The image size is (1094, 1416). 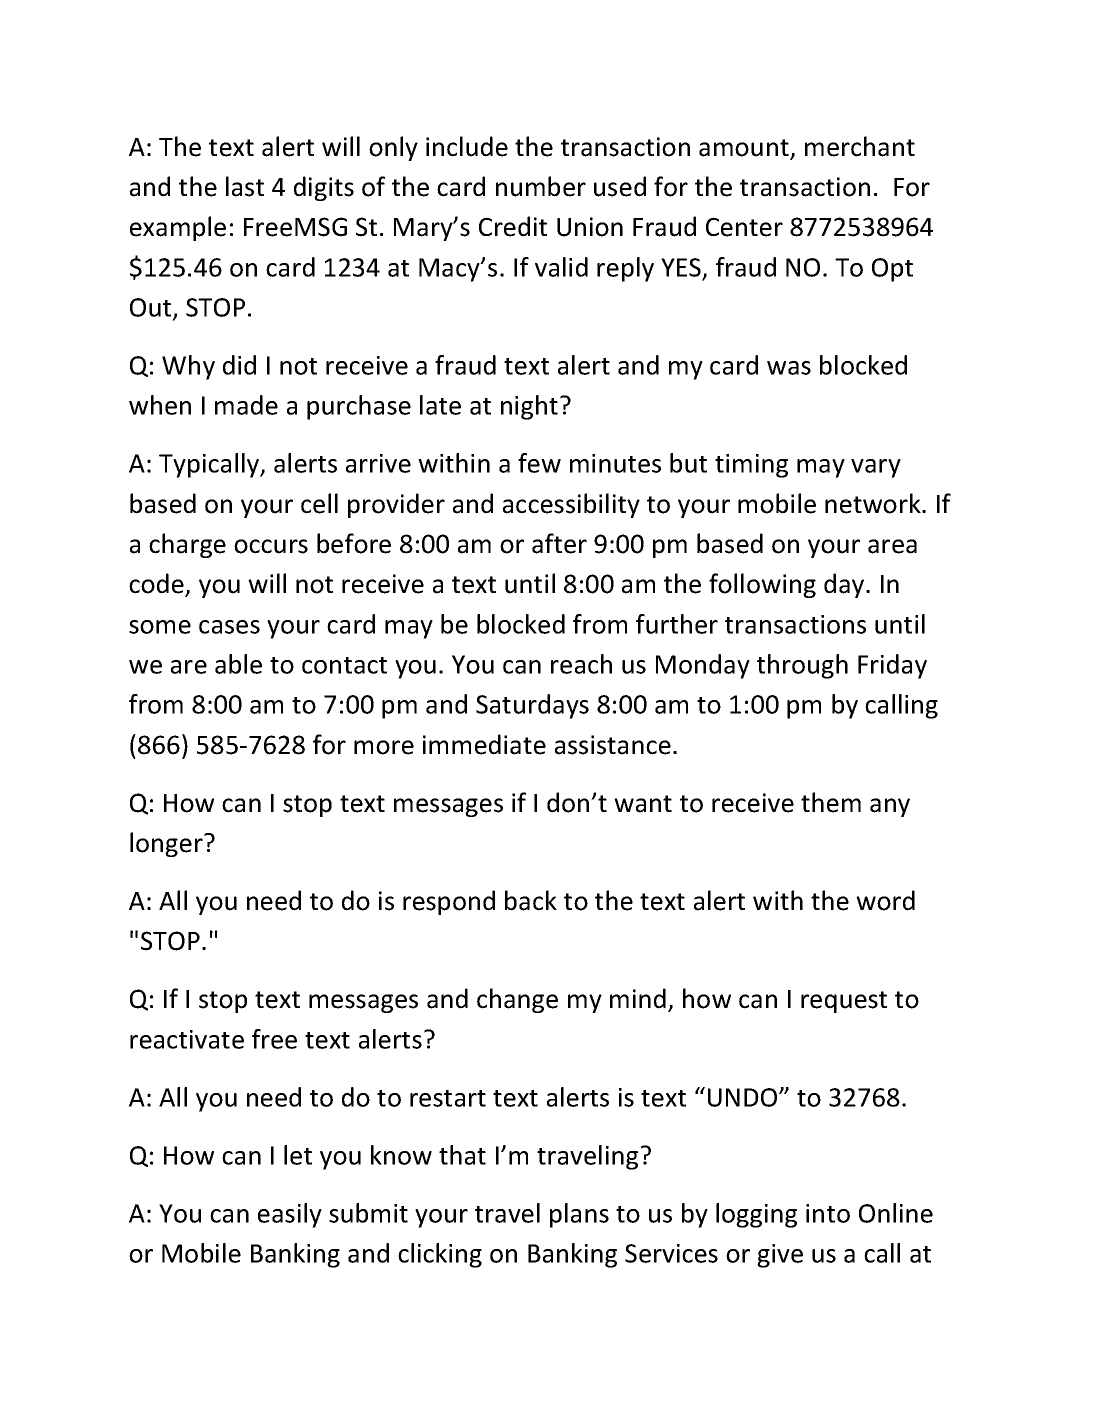 I want to click on request, so click(x=844, y=1002).
